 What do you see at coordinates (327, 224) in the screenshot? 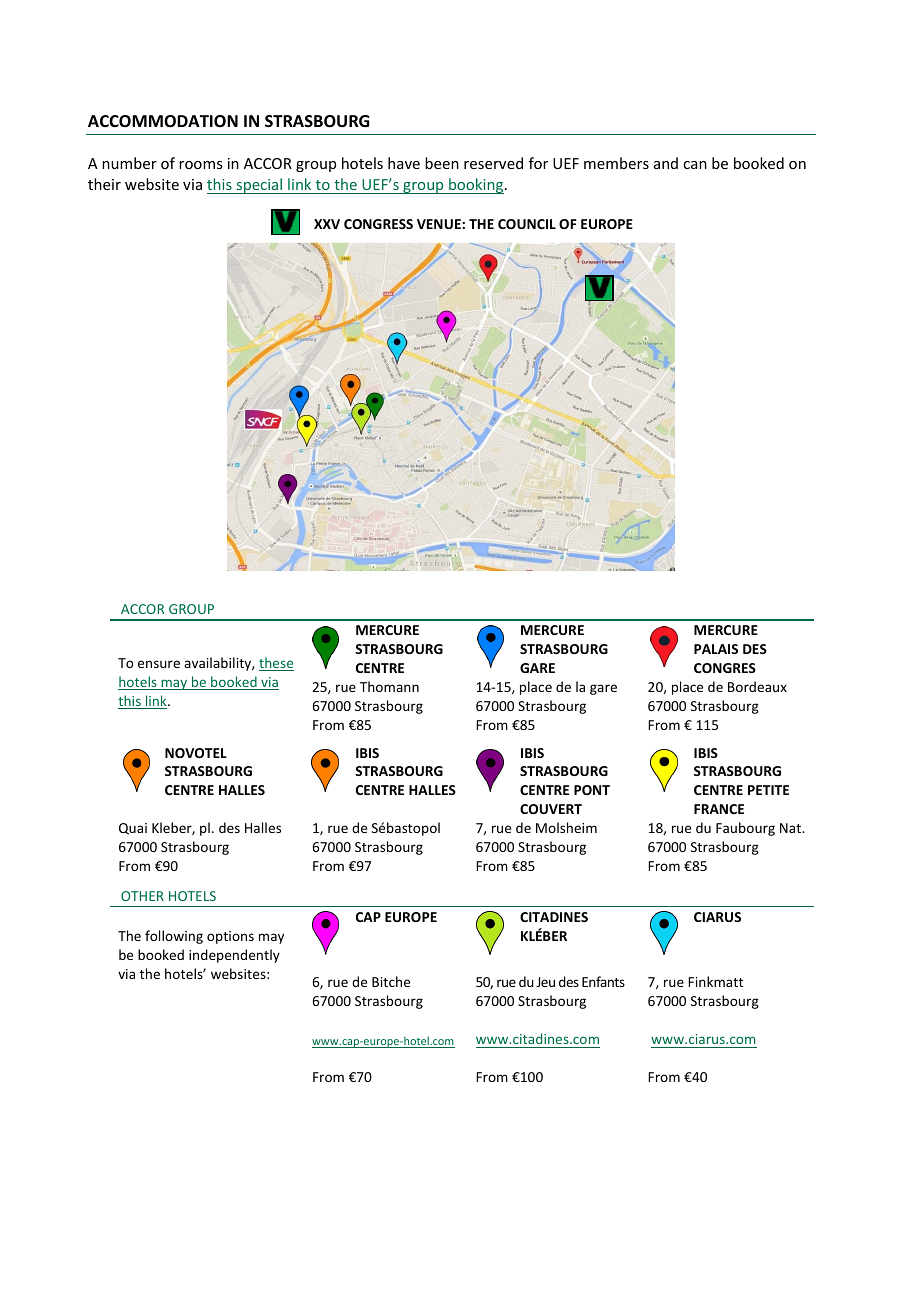
I see `XXV` at bounding box center [327, 224].
